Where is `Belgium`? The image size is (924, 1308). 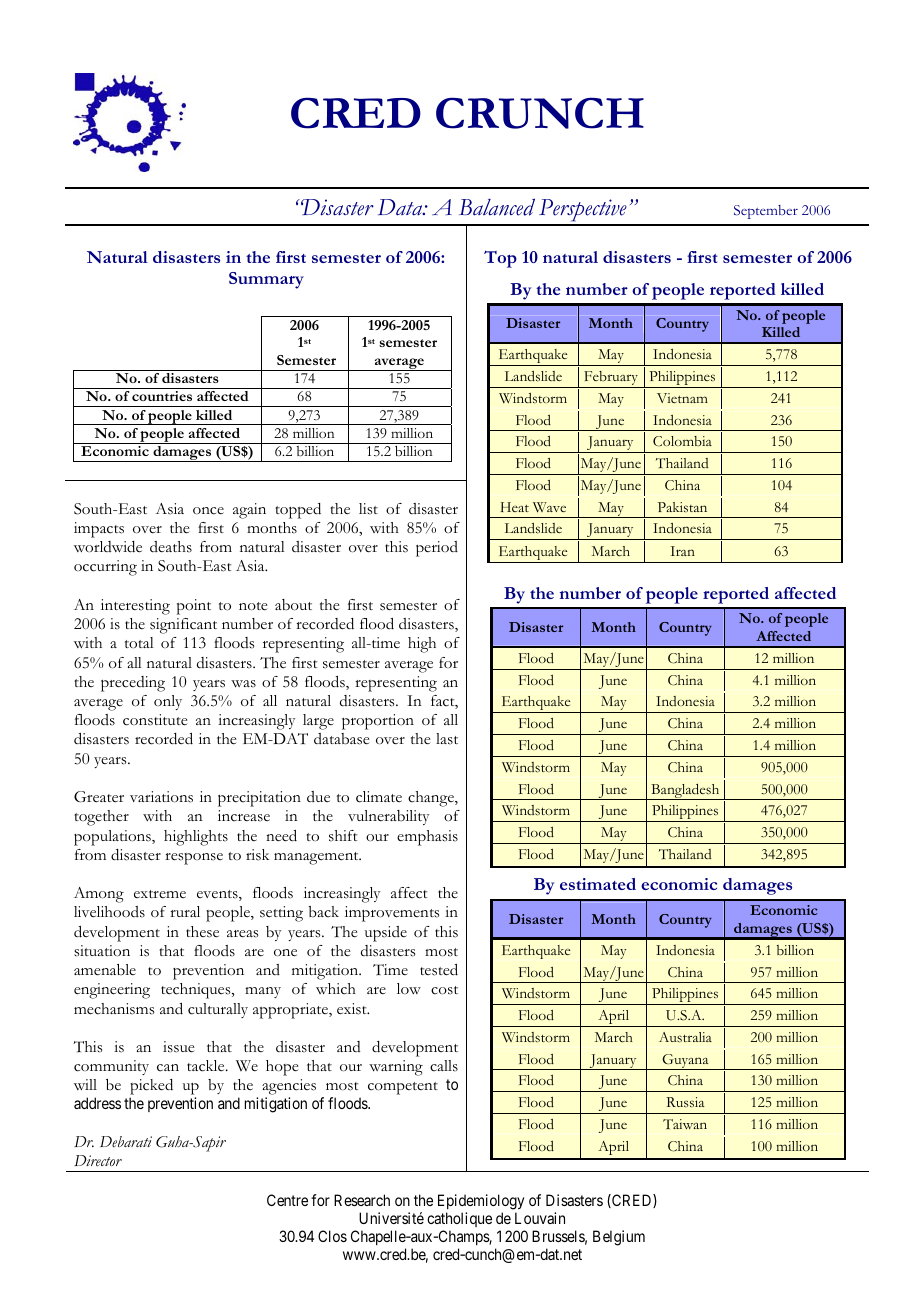 Belgium is located at coordinates (619, 1238).
